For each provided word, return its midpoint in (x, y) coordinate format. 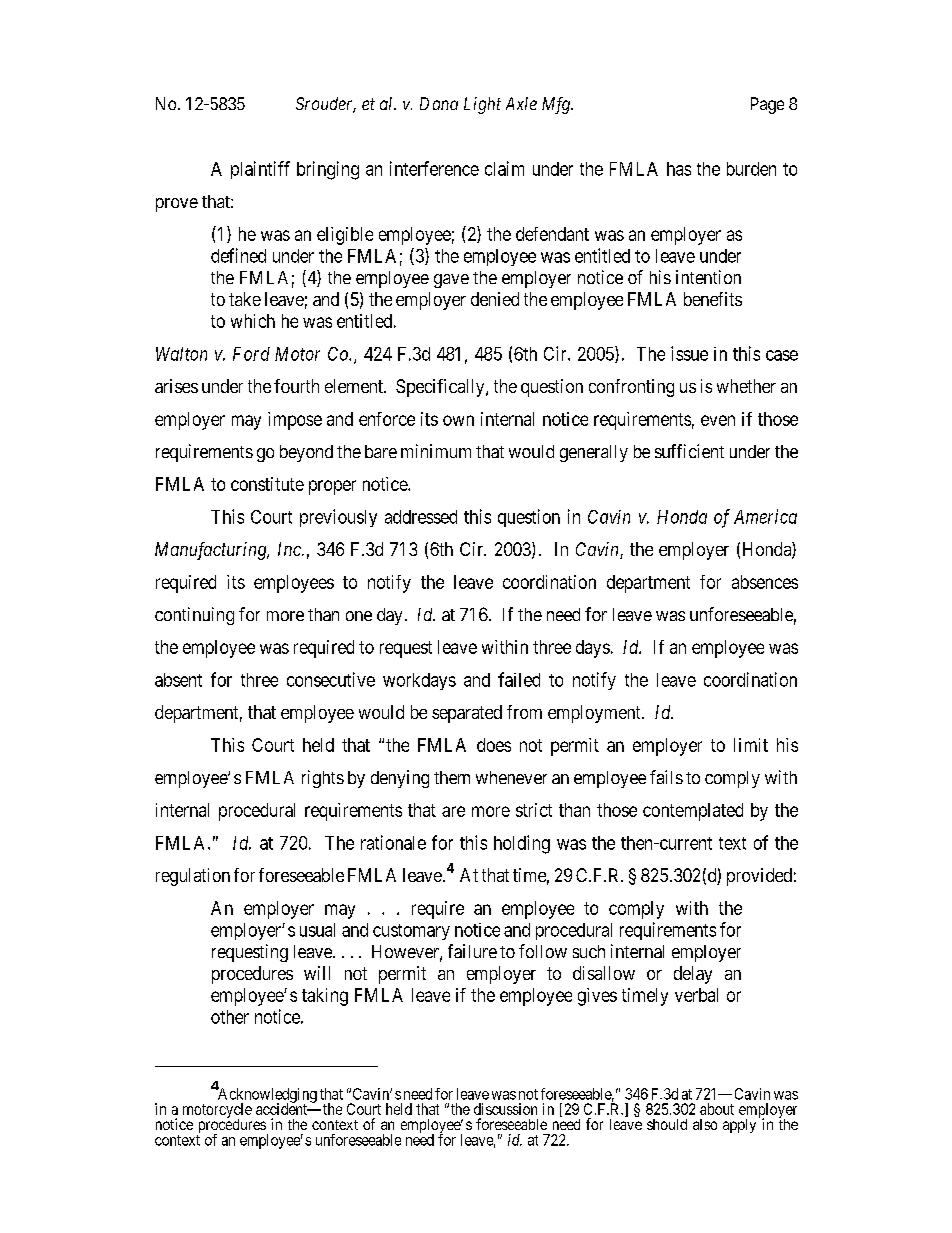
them (452, 777)
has (679, 169)
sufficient (689, 451)
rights (323, 779)
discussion (505, 1109)
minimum (436, 451)
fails (666, 777)
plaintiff (260, 170)
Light (482, 105)
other (230, 1017)
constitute (267, 484)
